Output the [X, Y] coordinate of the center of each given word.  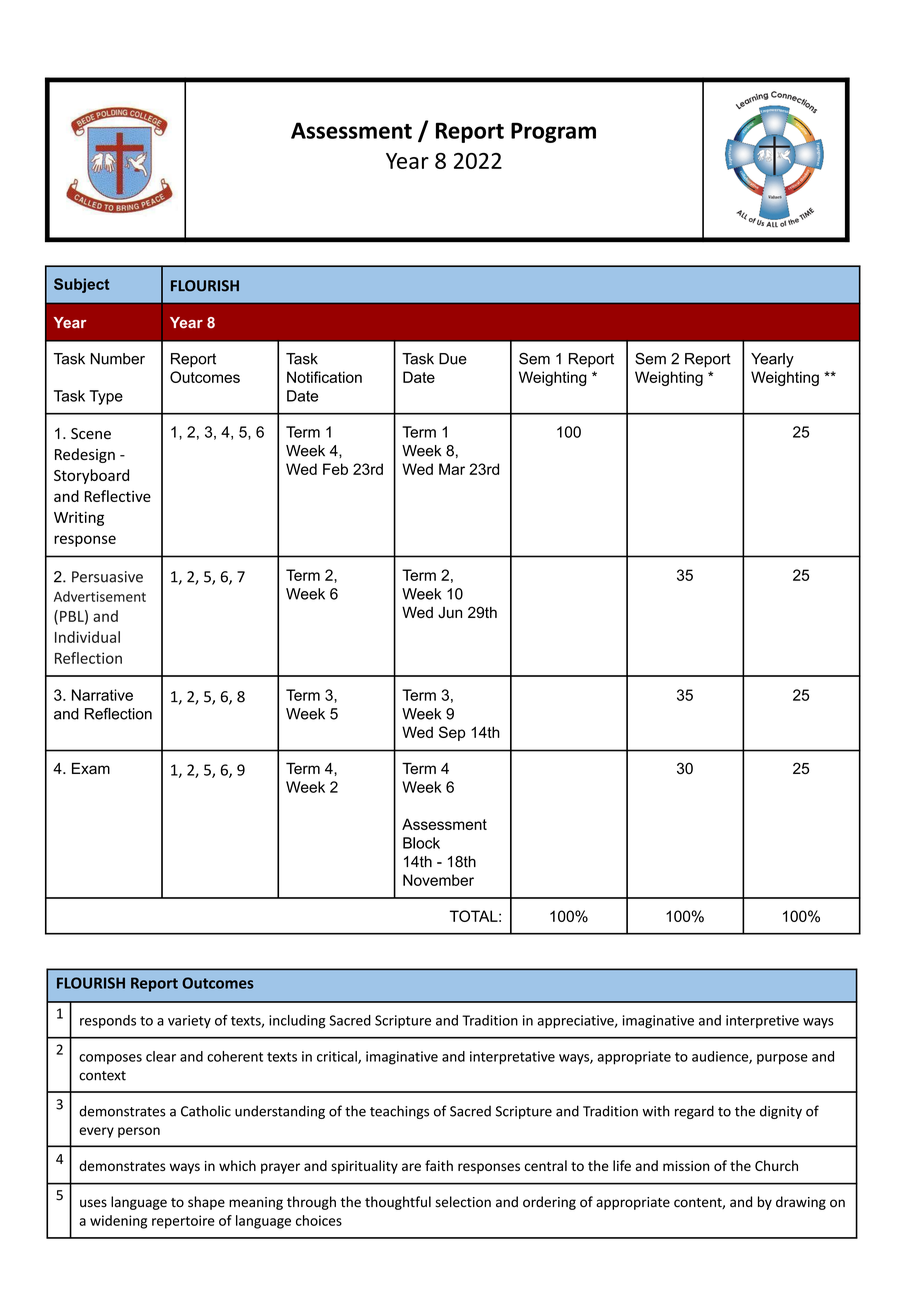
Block [421, 843]
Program [553, 132]
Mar [452, 469]
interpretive [762, 1021]
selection [463, 1202]
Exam [91, 768]
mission [686, 1166]
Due [453, 359]
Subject [81, 285]
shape [206, 1203]
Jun [450, 612]
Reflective [118, 496]
